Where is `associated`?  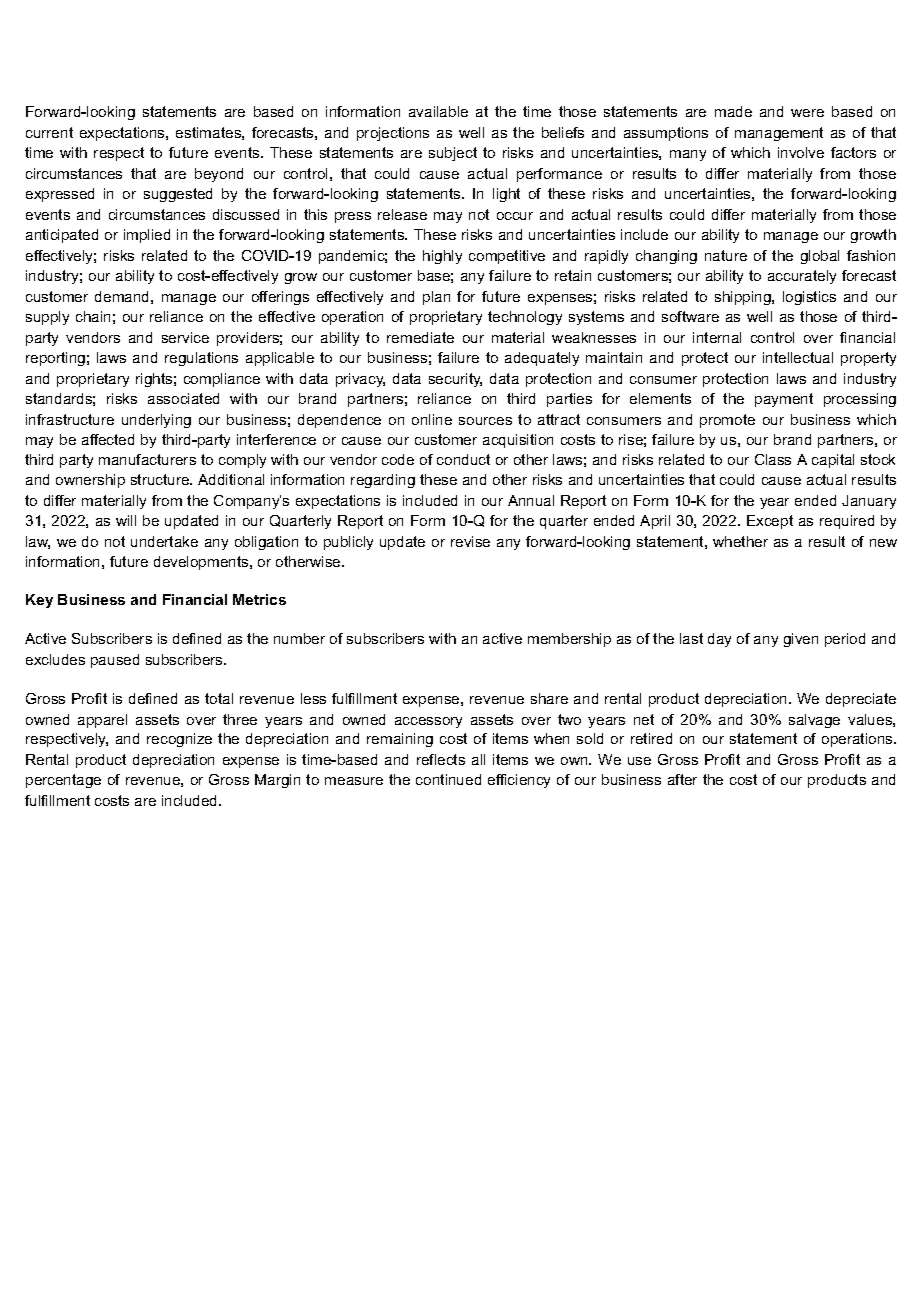
associated is located at coordinates (183, 398).
